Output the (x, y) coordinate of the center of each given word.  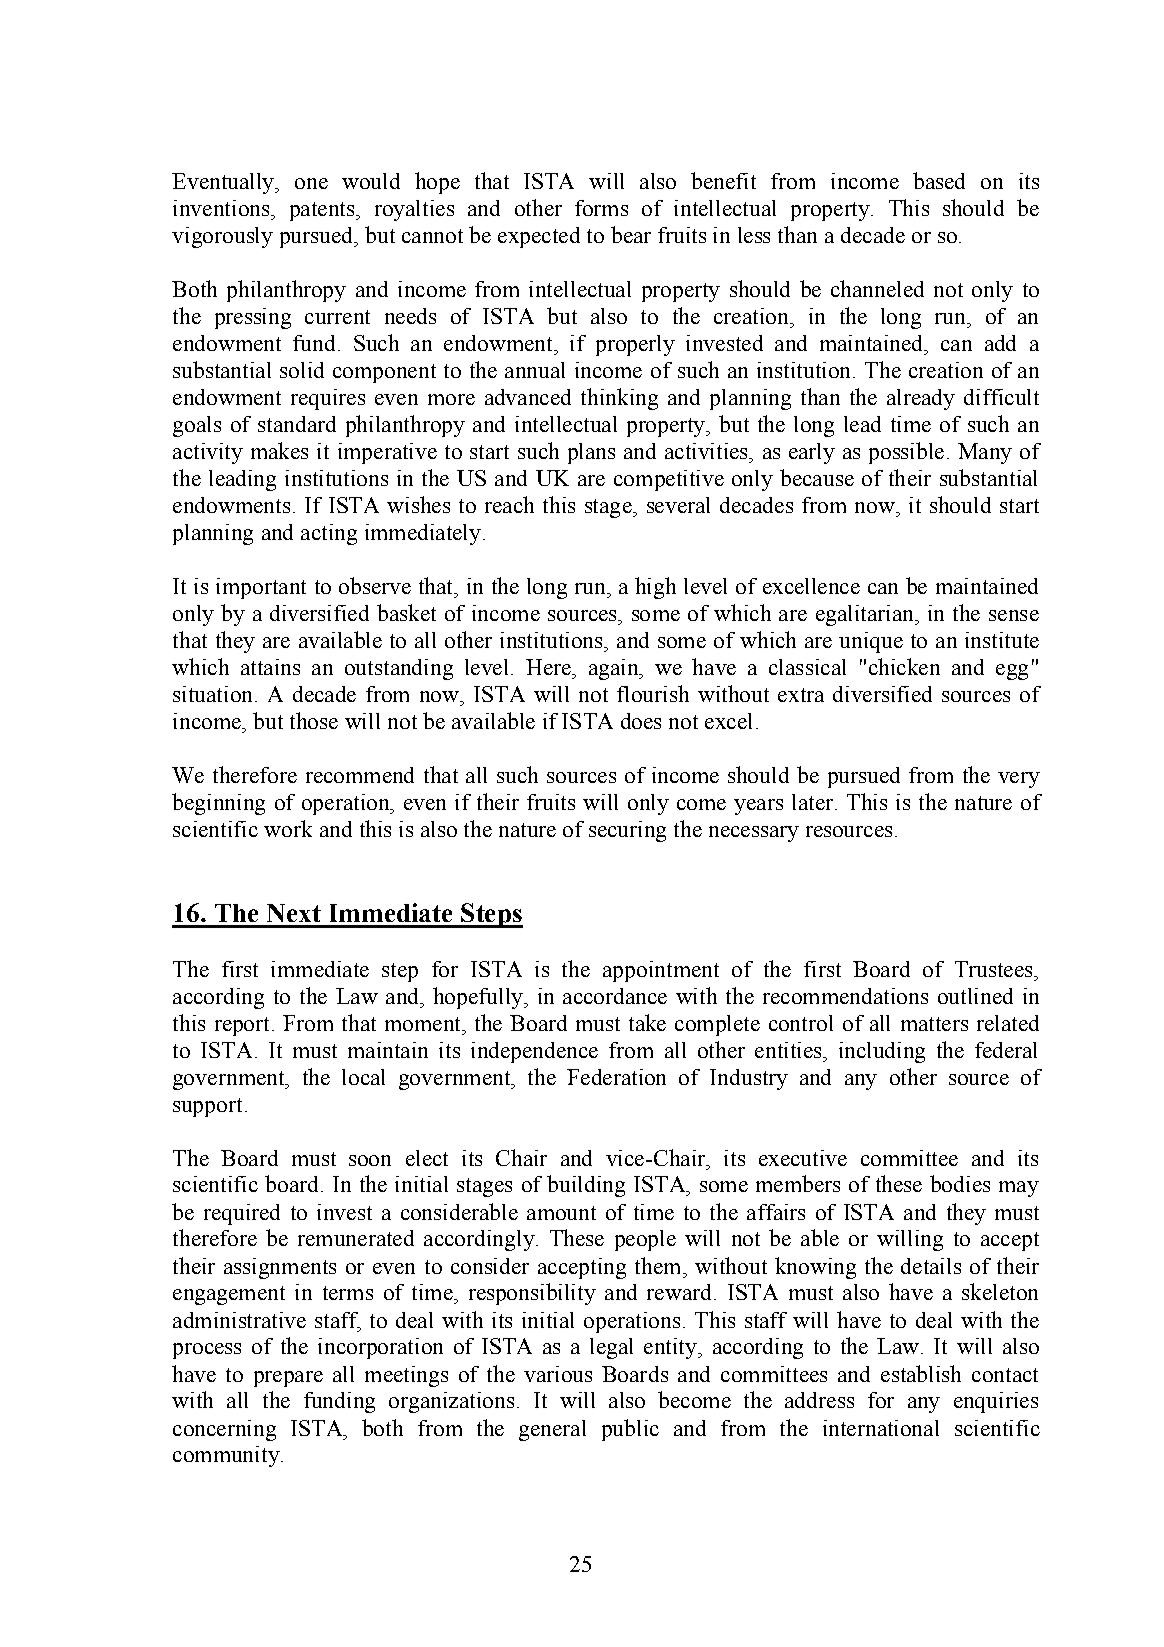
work (288, 828)
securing (627, 831)
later (812, 802)
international (881, 1428)
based (939, 180)
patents (323, 211)
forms (601, 208)
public (630, 1430)
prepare (288, 1379)
